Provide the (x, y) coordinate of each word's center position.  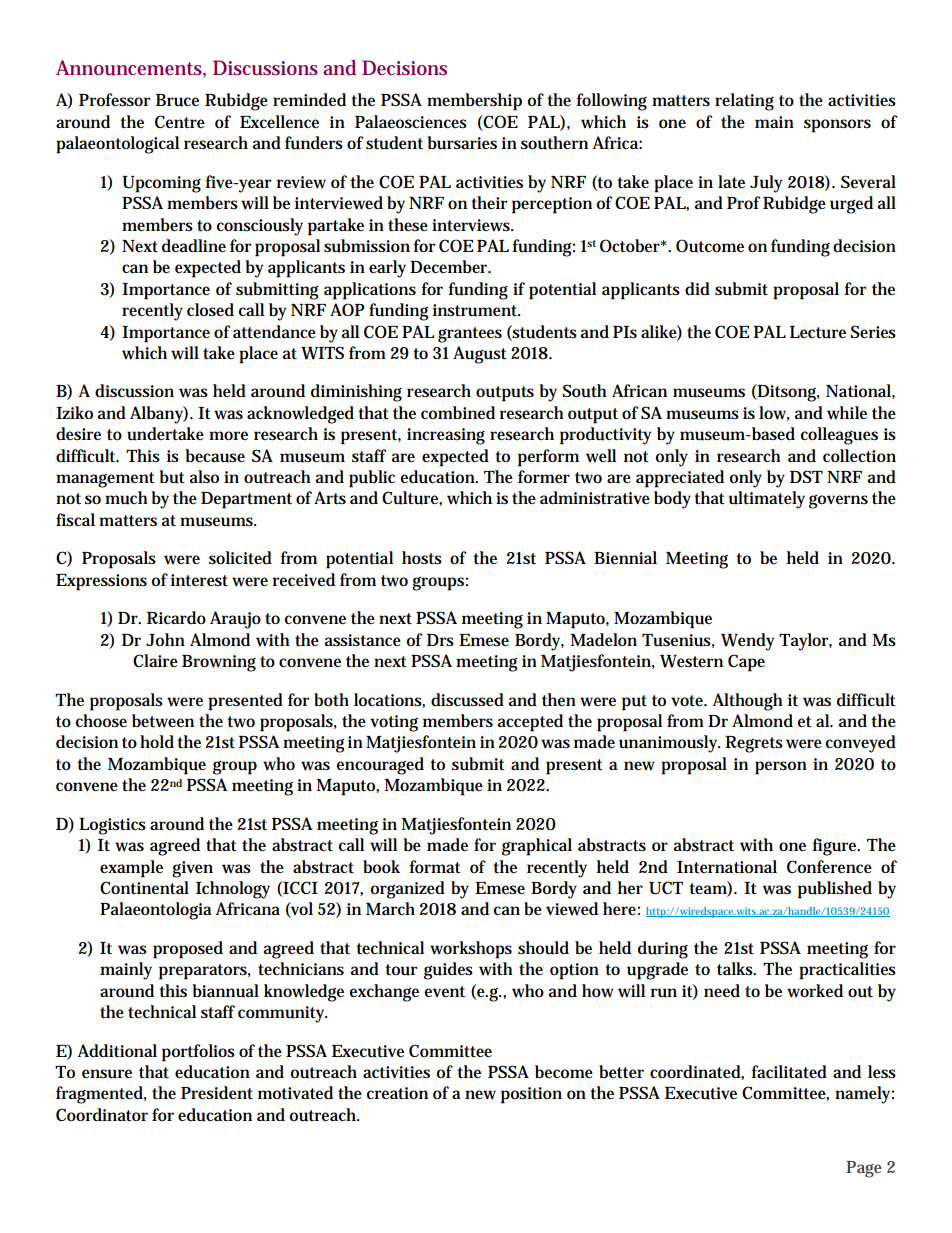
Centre (180, 122)
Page (864, 1169)
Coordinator (102, 1115)
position (531, 1095)
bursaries (462, 143)
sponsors (837, 126)
